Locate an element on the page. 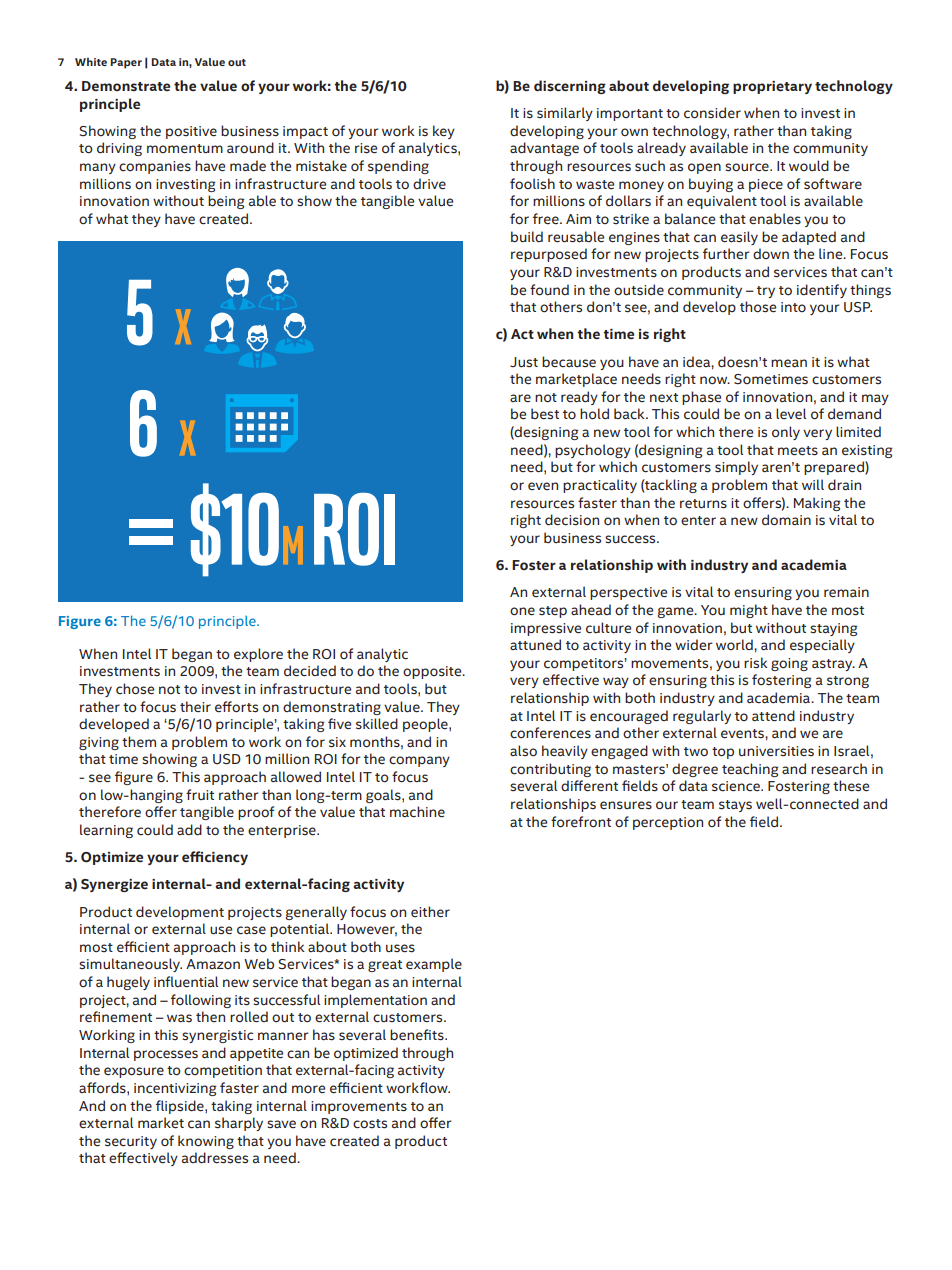 The height and width of the image is (1270, 952). efficiency is located at coordinates (215, 858).
